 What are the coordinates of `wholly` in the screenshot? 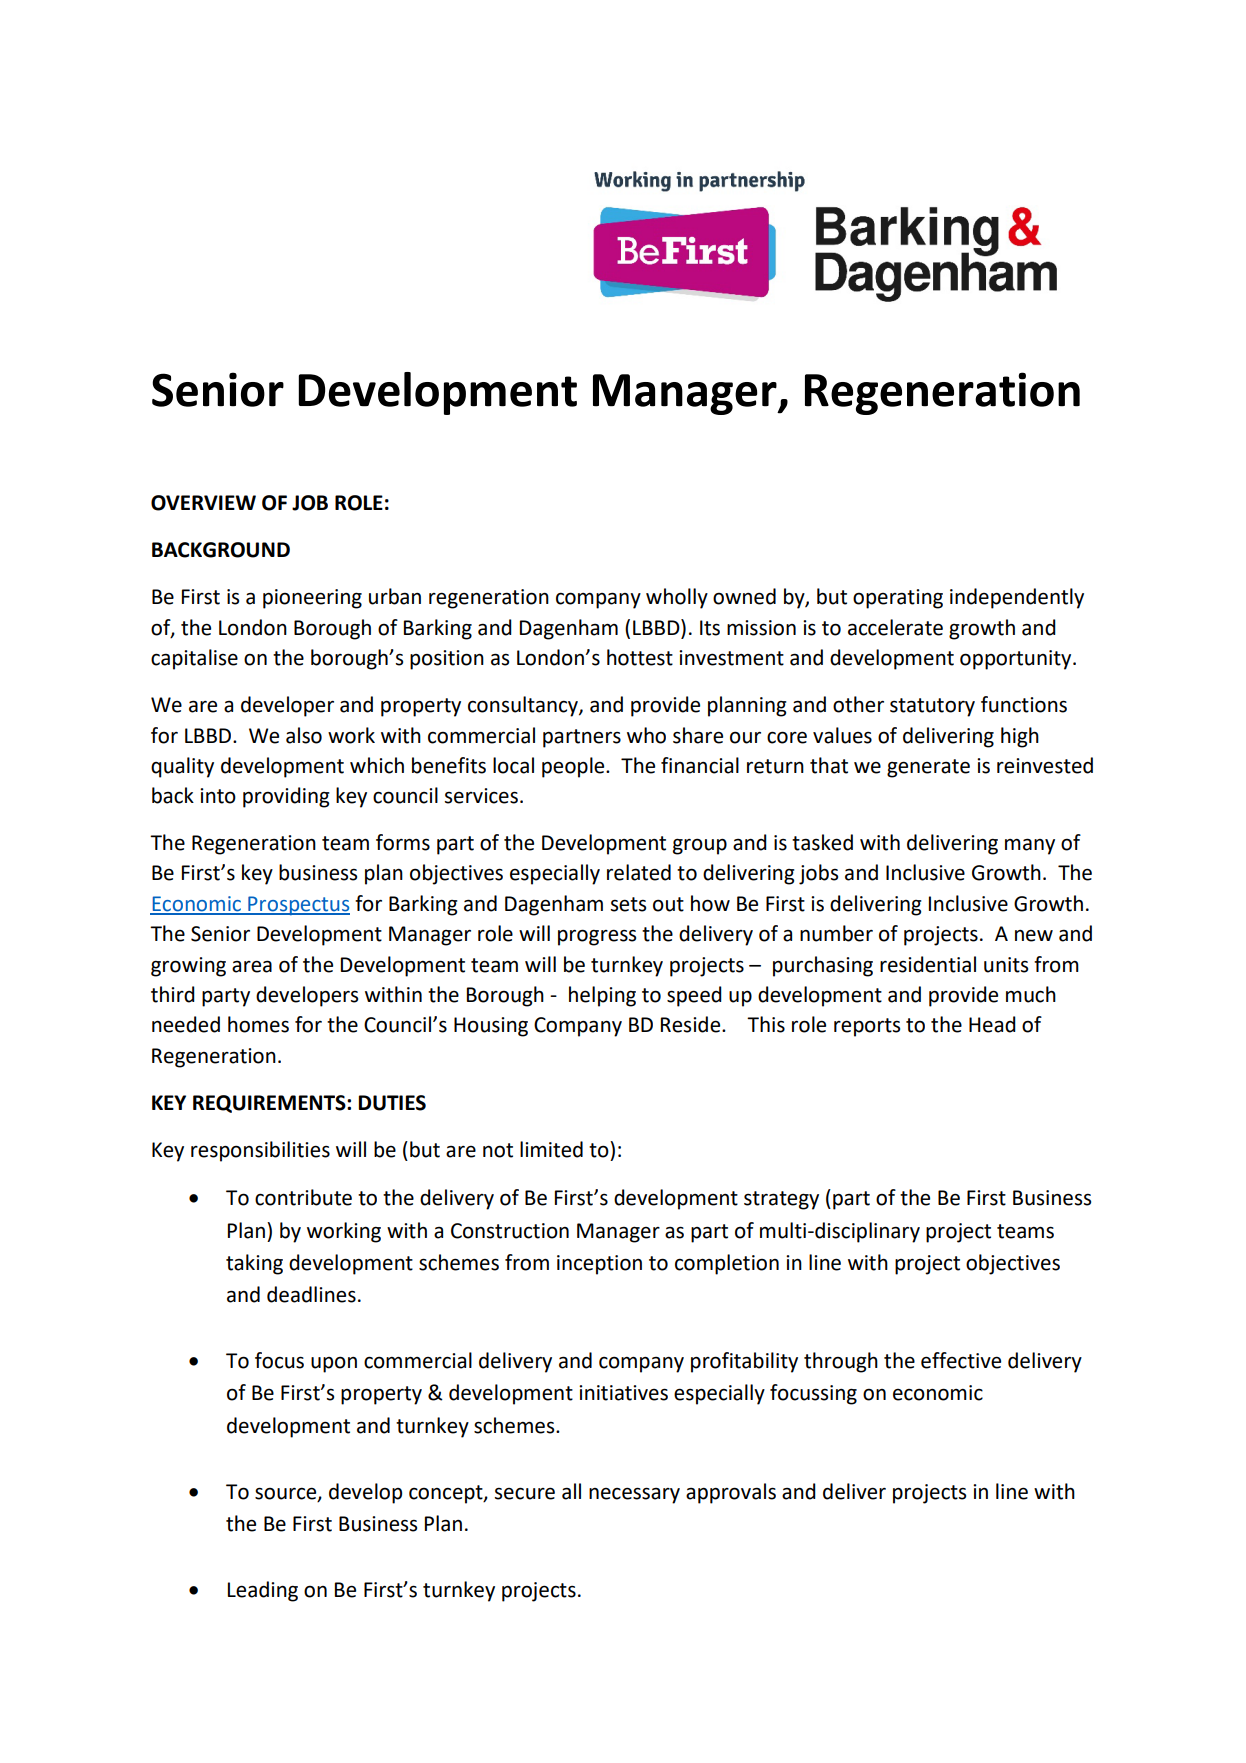 It's located at (677, 598).
